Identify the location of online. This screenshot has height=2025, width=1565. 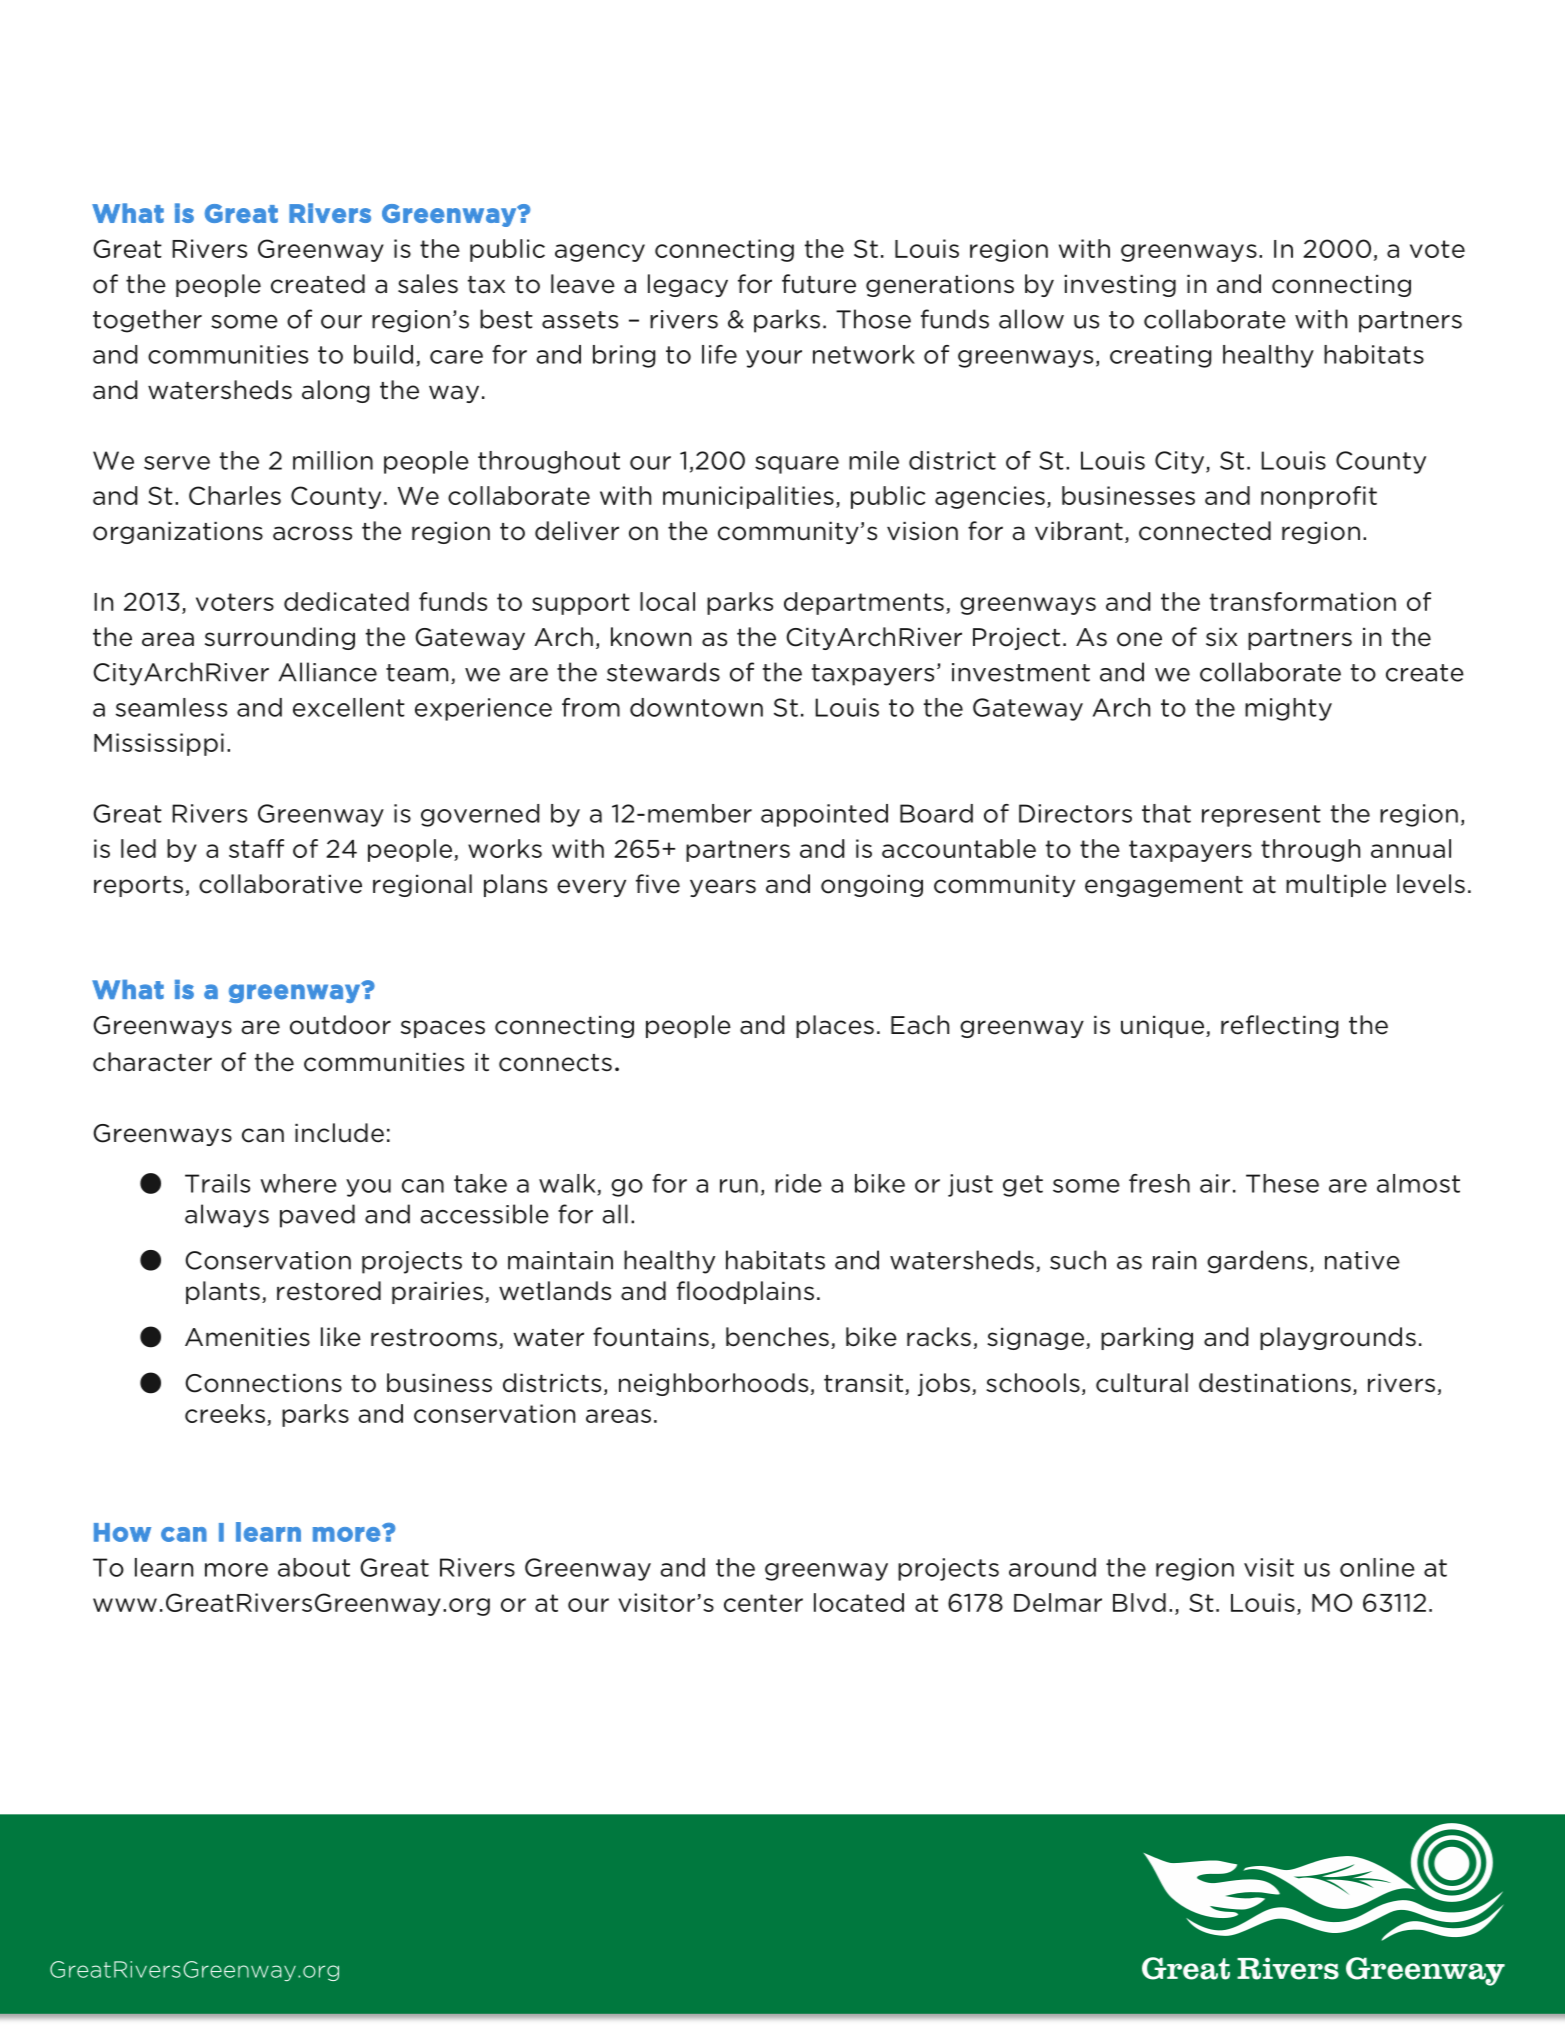
(1377, 1567).
